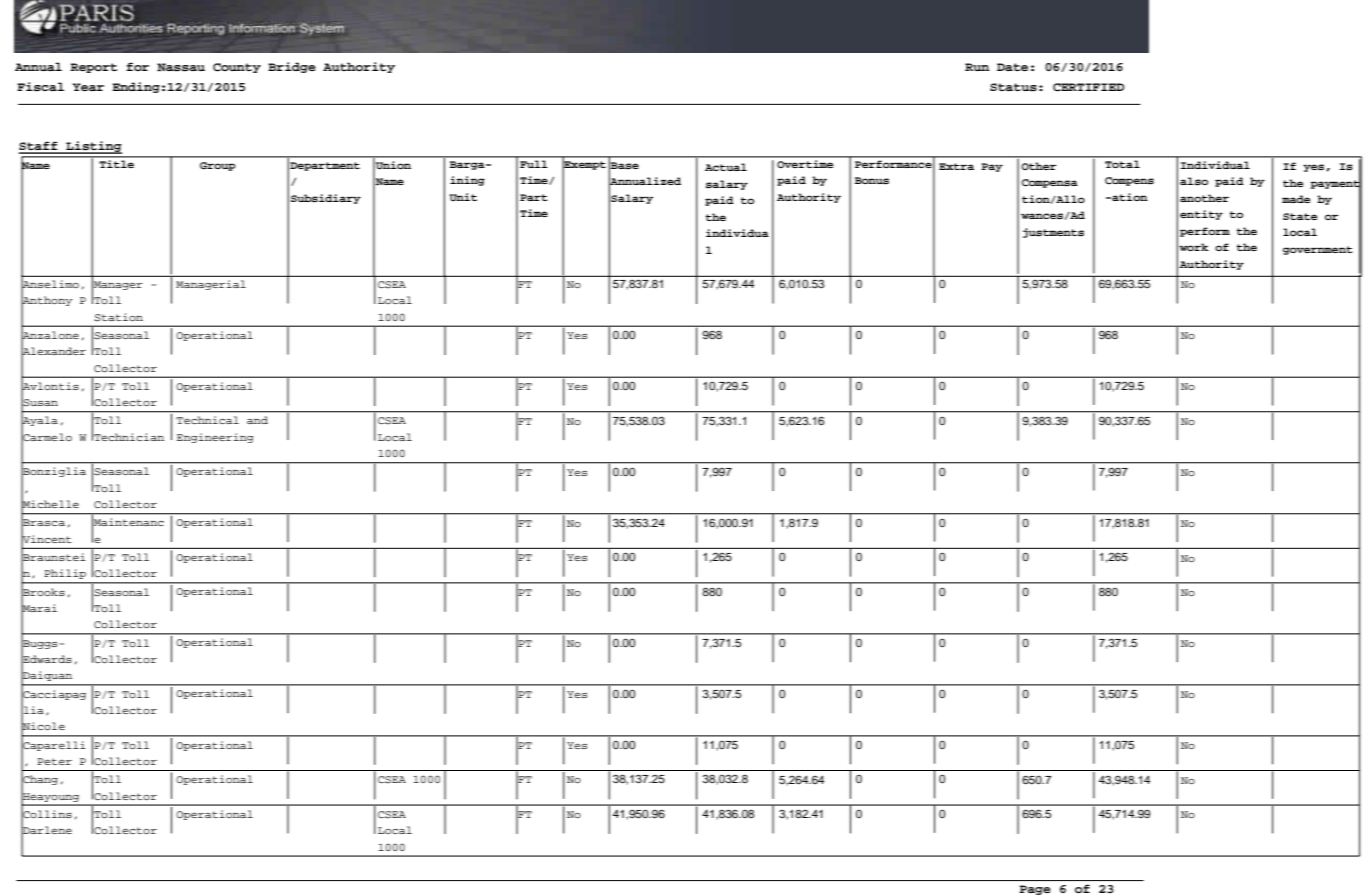 This page has width=1371, height=896. I want to click on government, so click(1318, 250).
